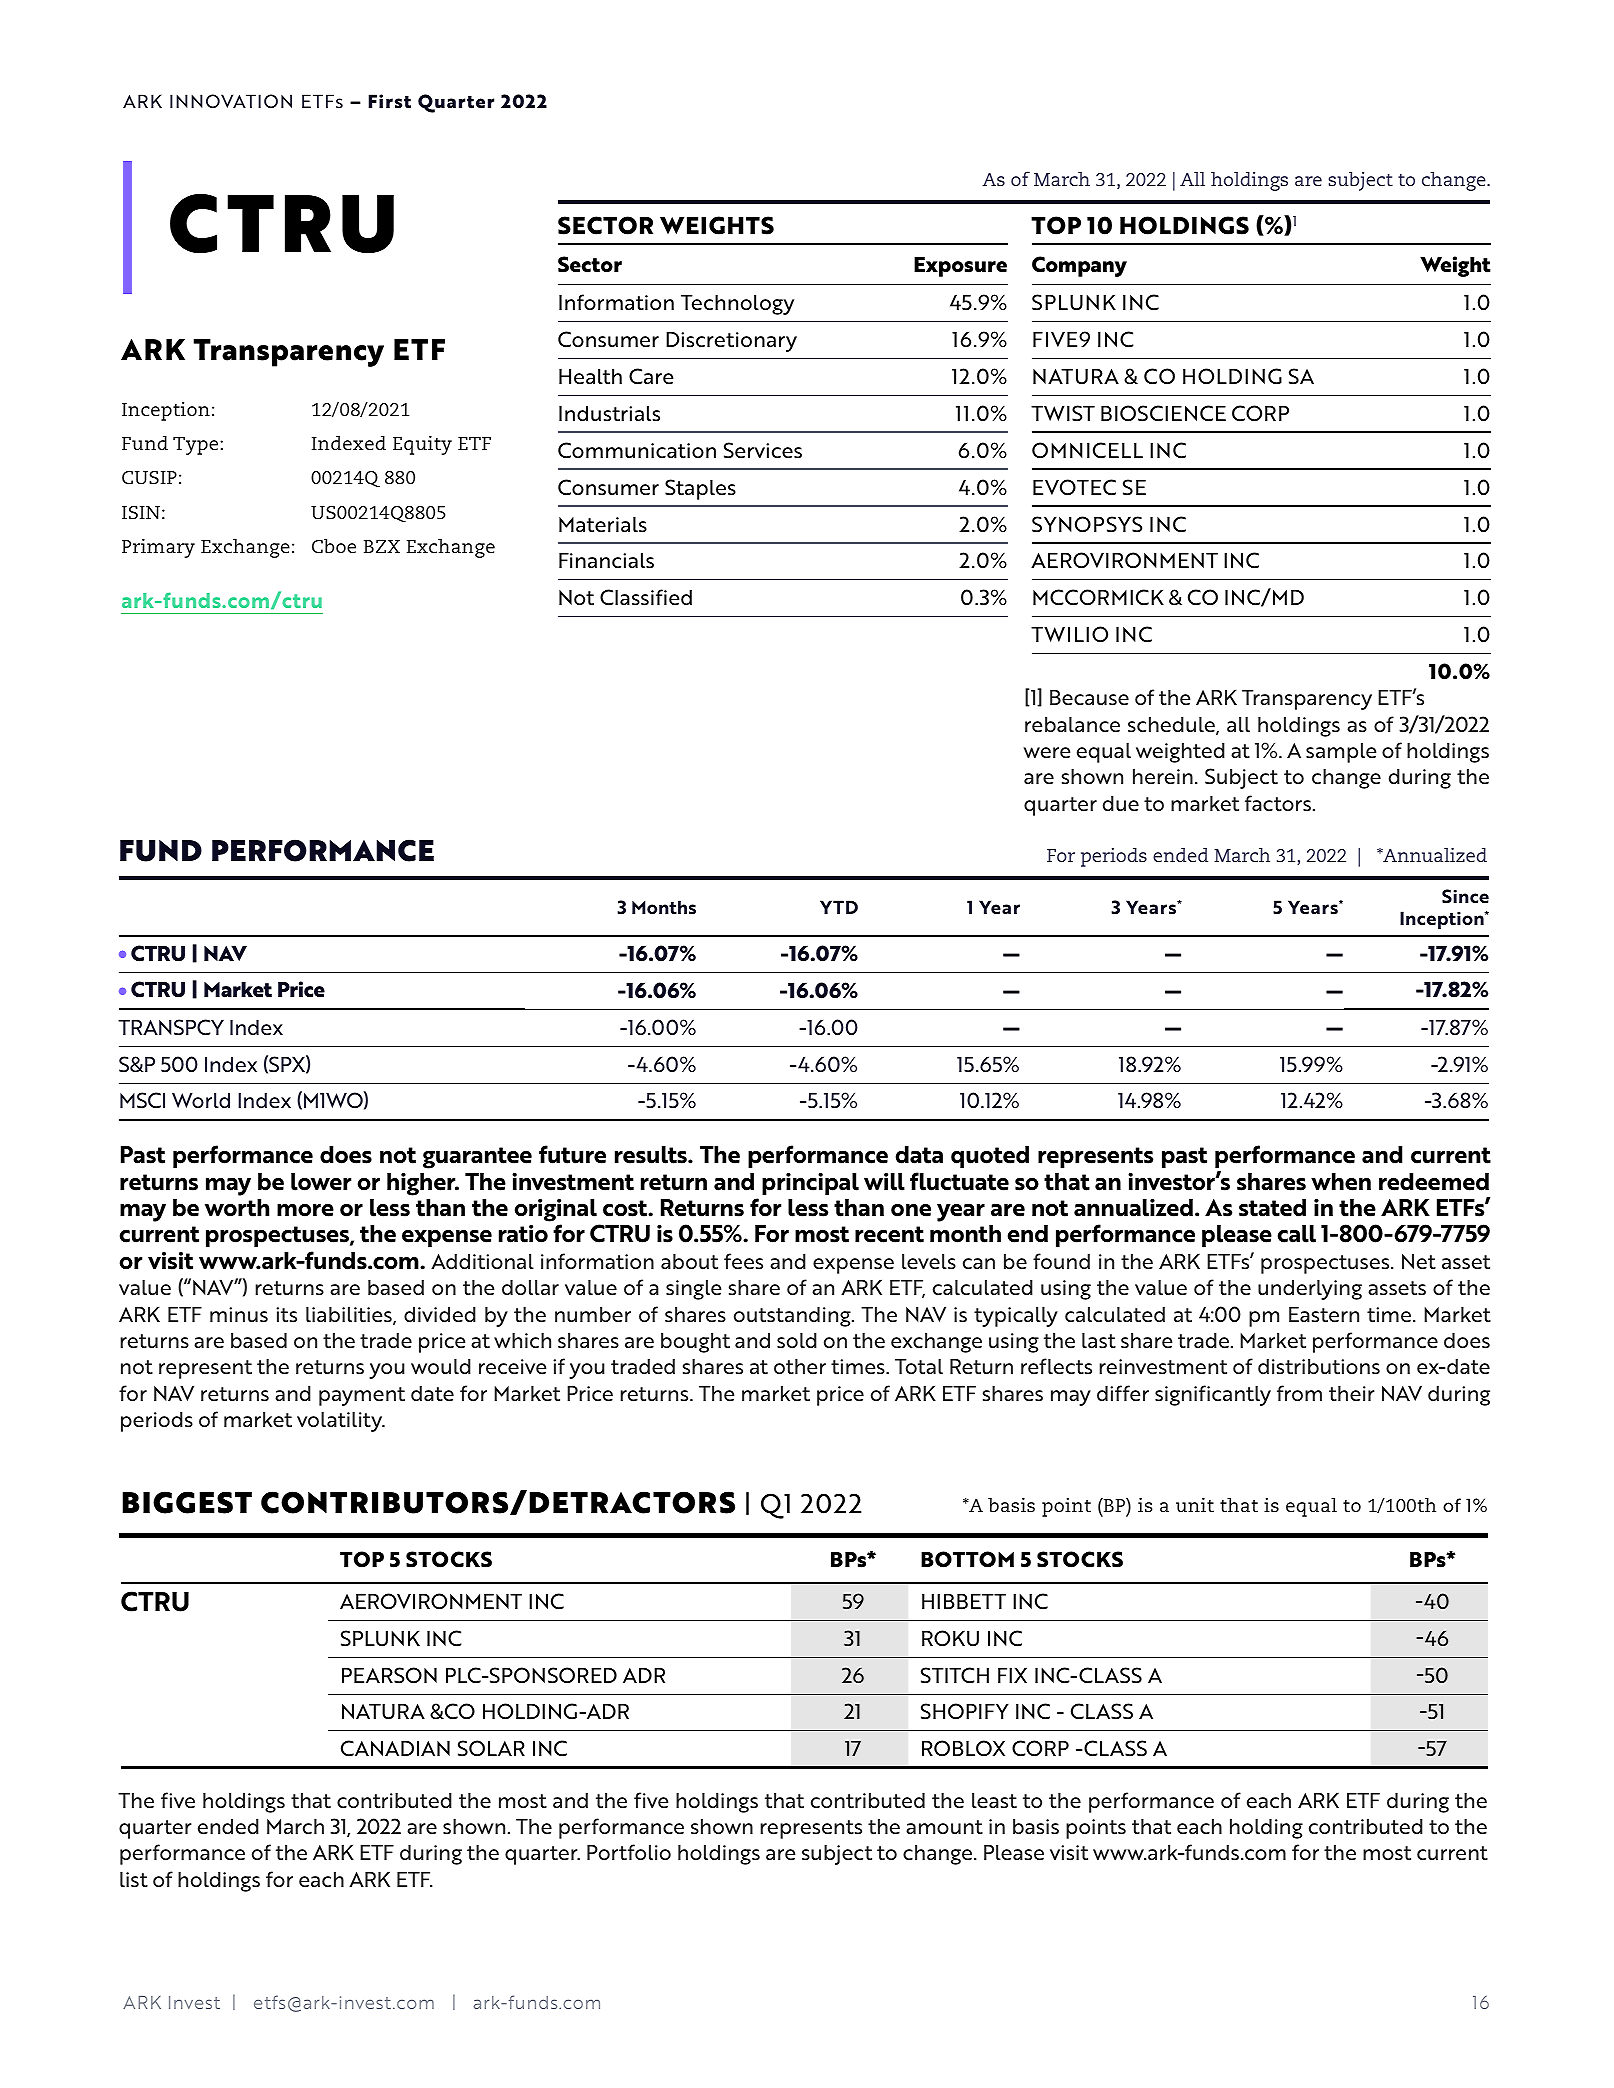 The height and width of the screenshot is (2088, 1614). Describe the element at coordinates (201, 1101) in the screenshot. I see `World` at that location.
